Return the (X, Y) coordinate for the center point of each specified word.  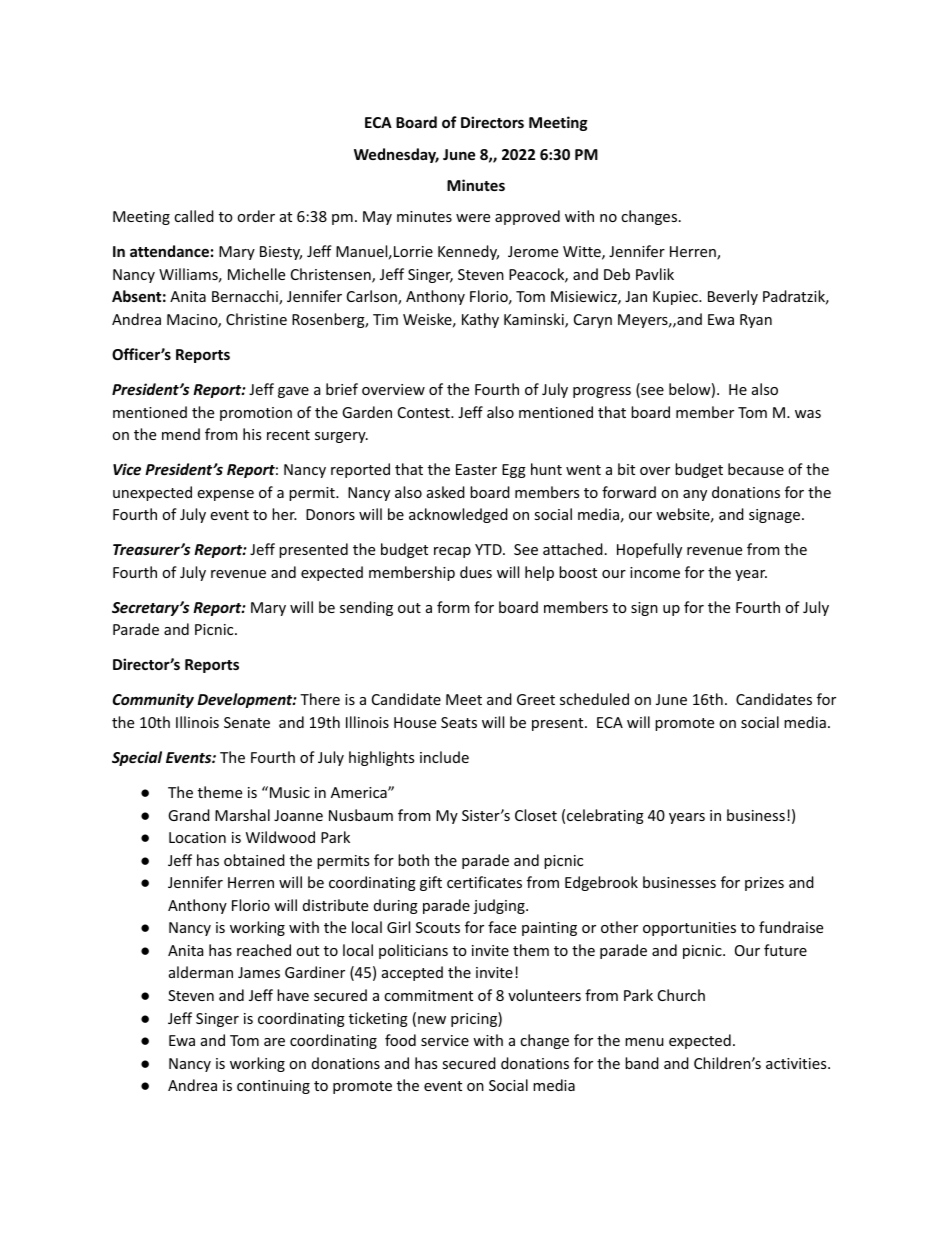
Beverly (733, 297)
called (194, 216)
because (756, 469)
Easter (476, 469)
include (444, 757)
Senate (247, 722)
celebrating (605, 816)
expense (225, 495)
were (473, 218)
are (274, 1042)
